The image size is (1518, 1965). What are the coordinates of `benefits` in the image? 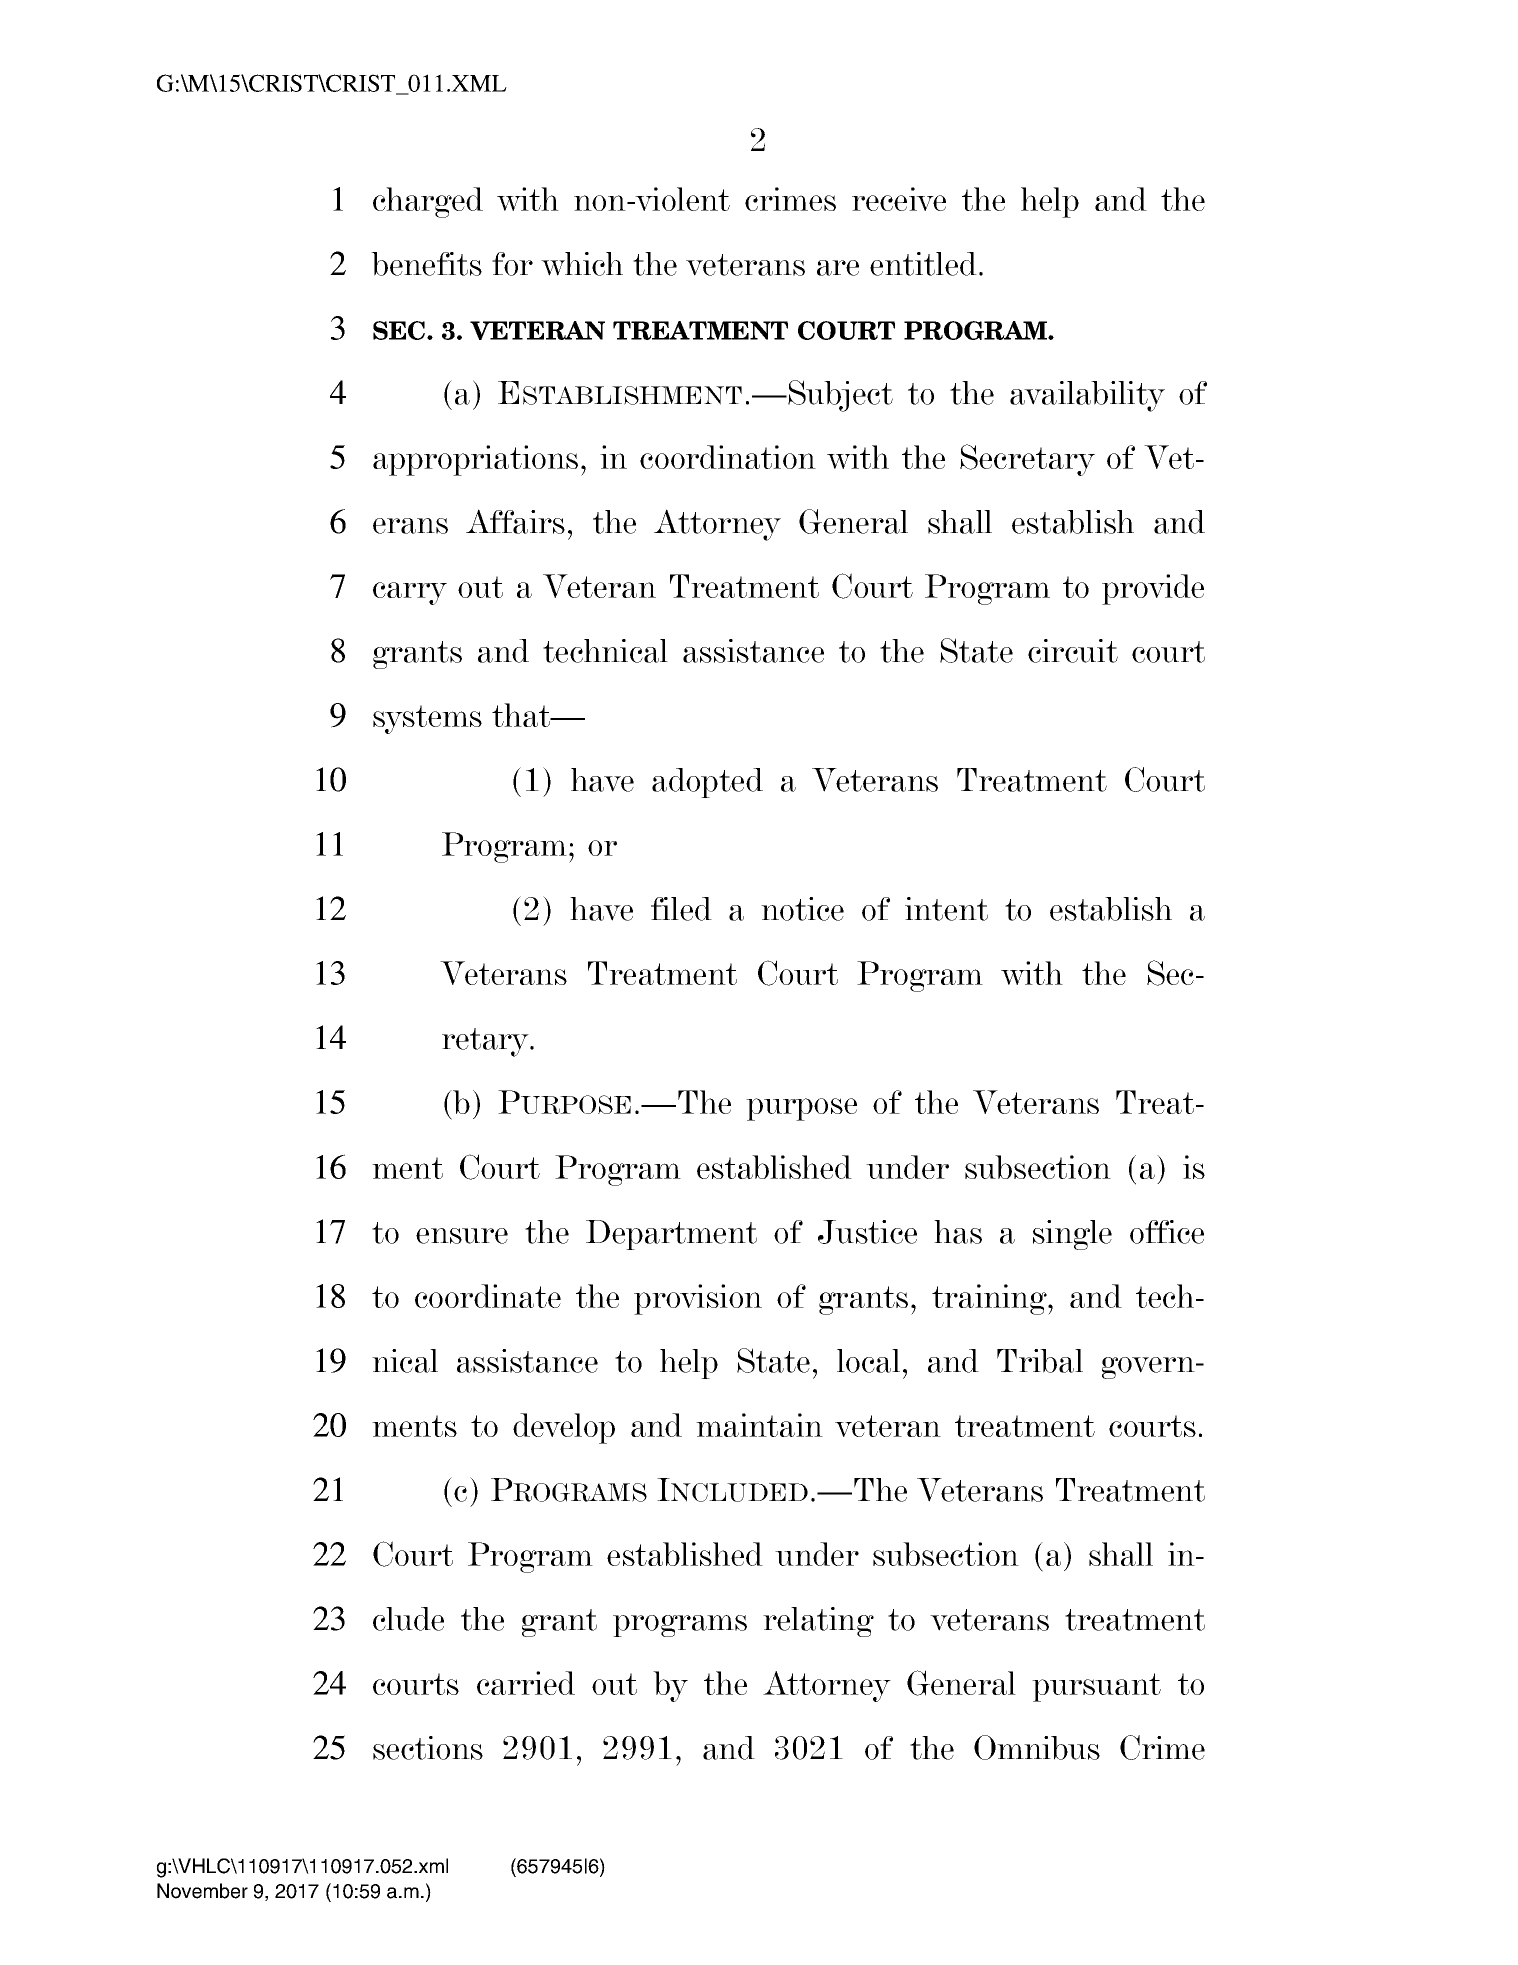 It's located at (426, 264).
